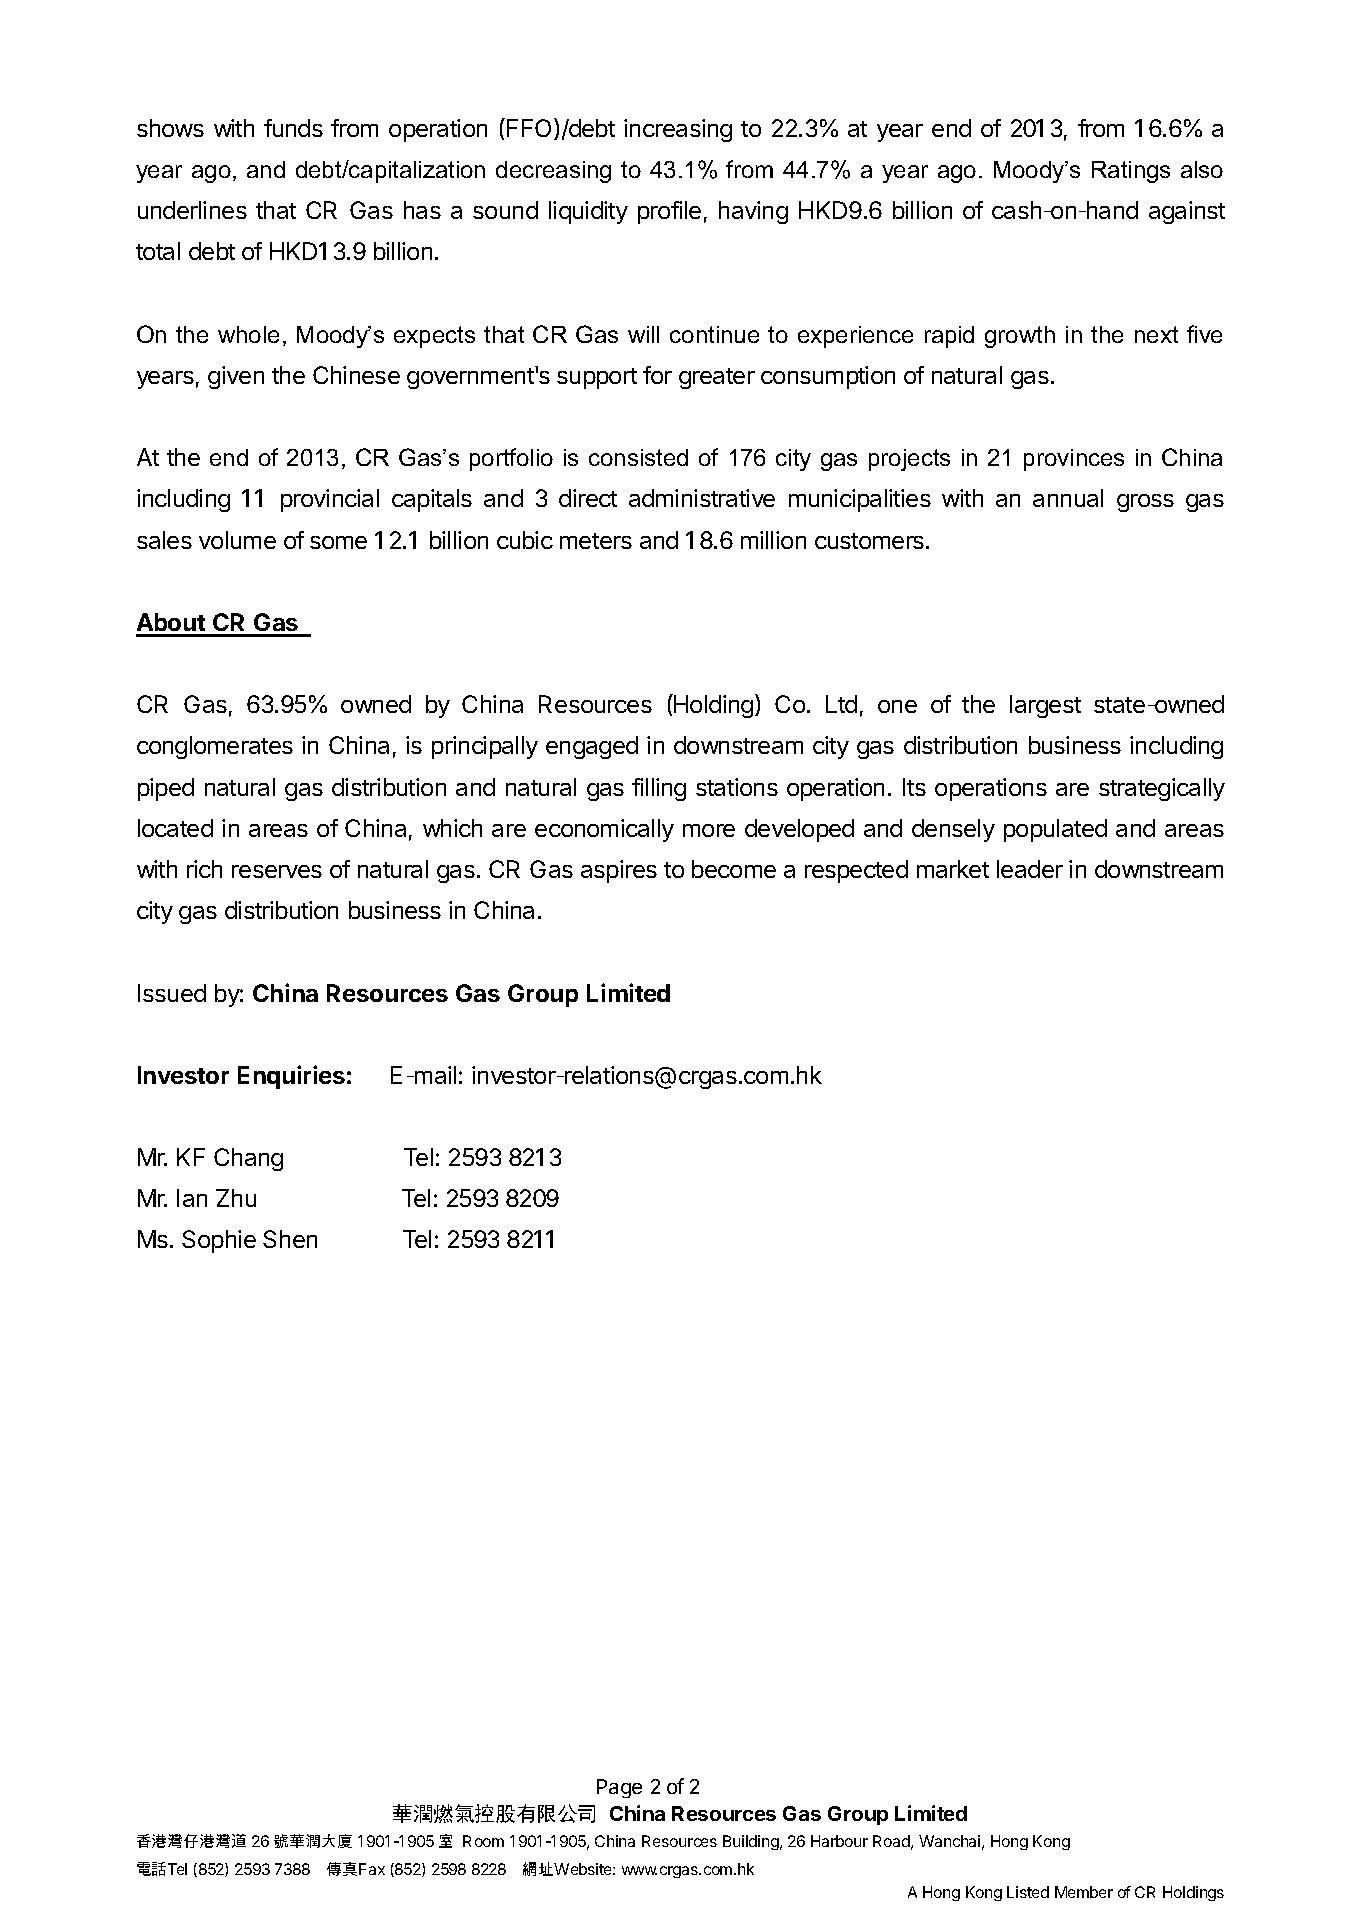  I want to click on leader, so click(1030, 869).
